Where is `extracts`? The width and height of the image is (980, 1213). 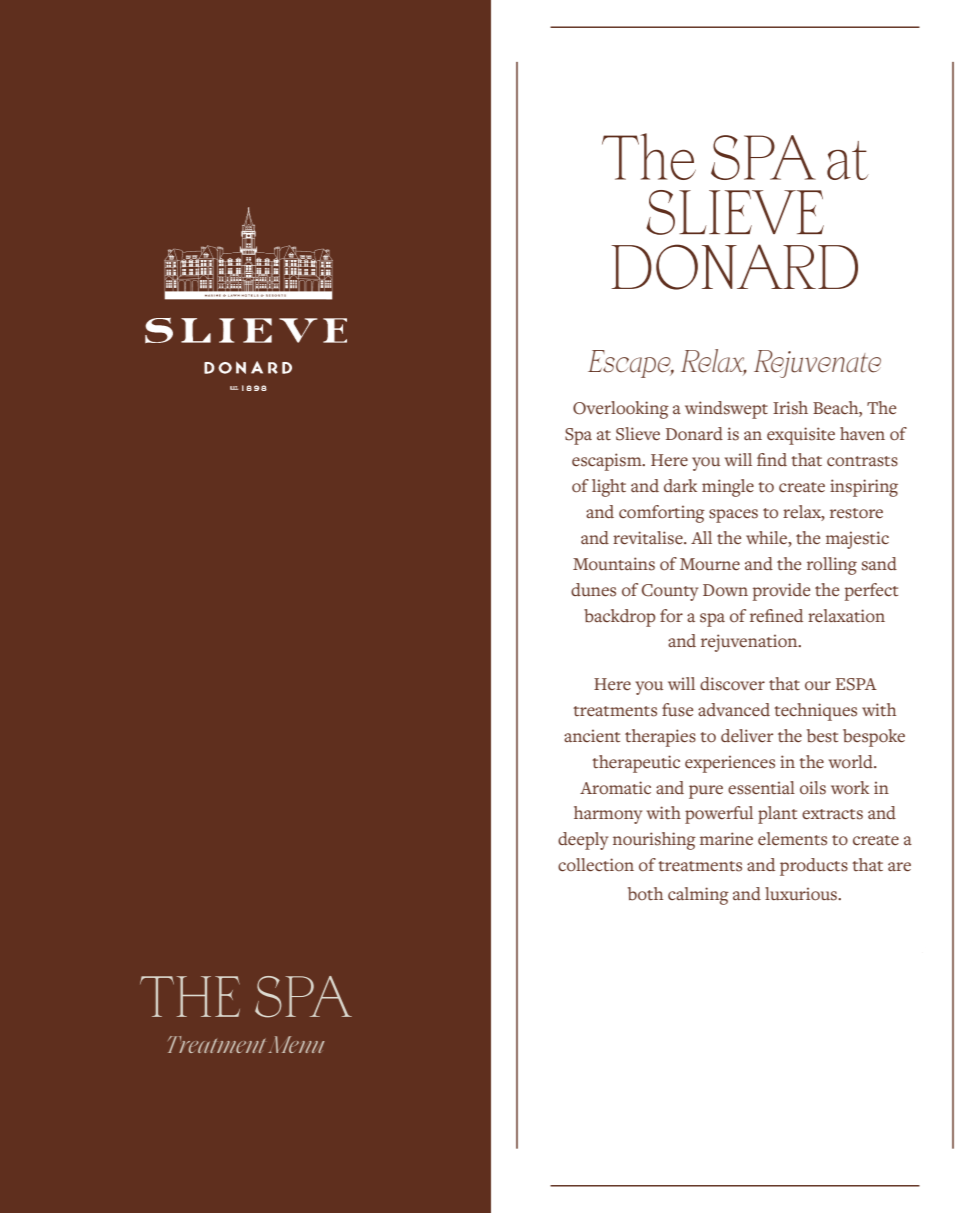 extracts is located at coordinates (832, 814).
